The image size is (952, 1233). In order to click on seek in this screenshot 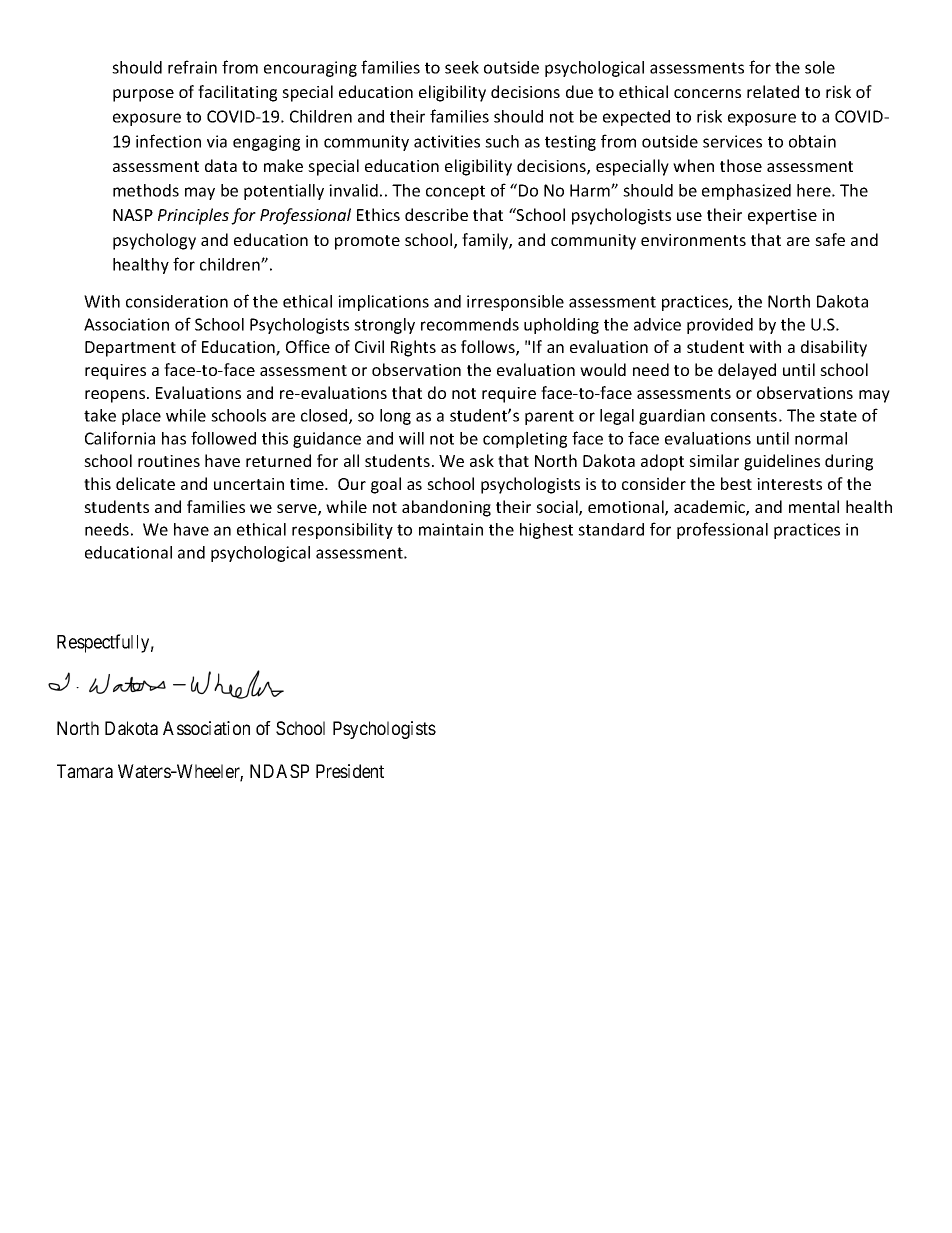, I will do `click(462, 67)`.
